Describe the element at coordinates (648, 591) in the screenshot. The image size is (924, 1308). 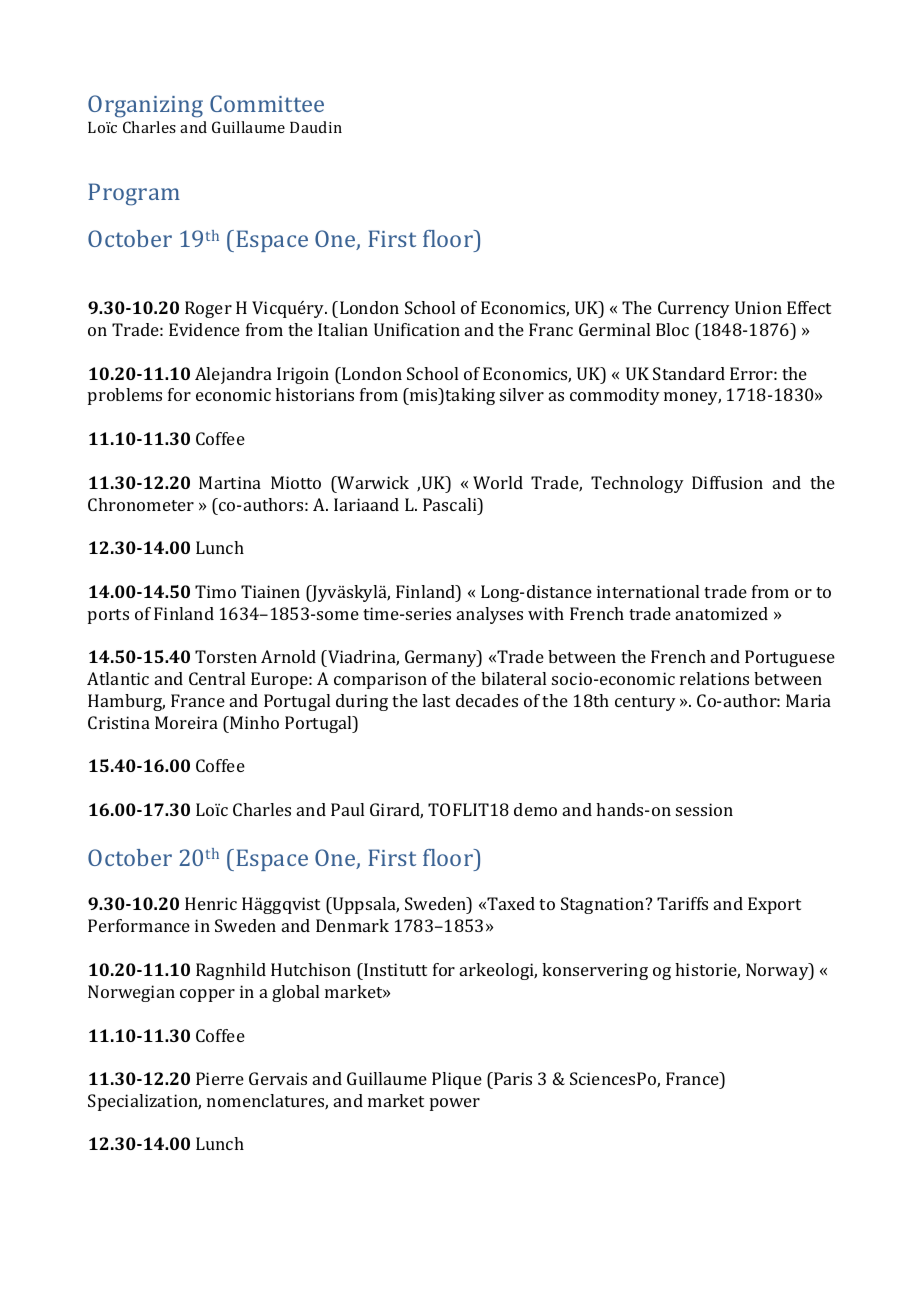
I see `international` at that location.
